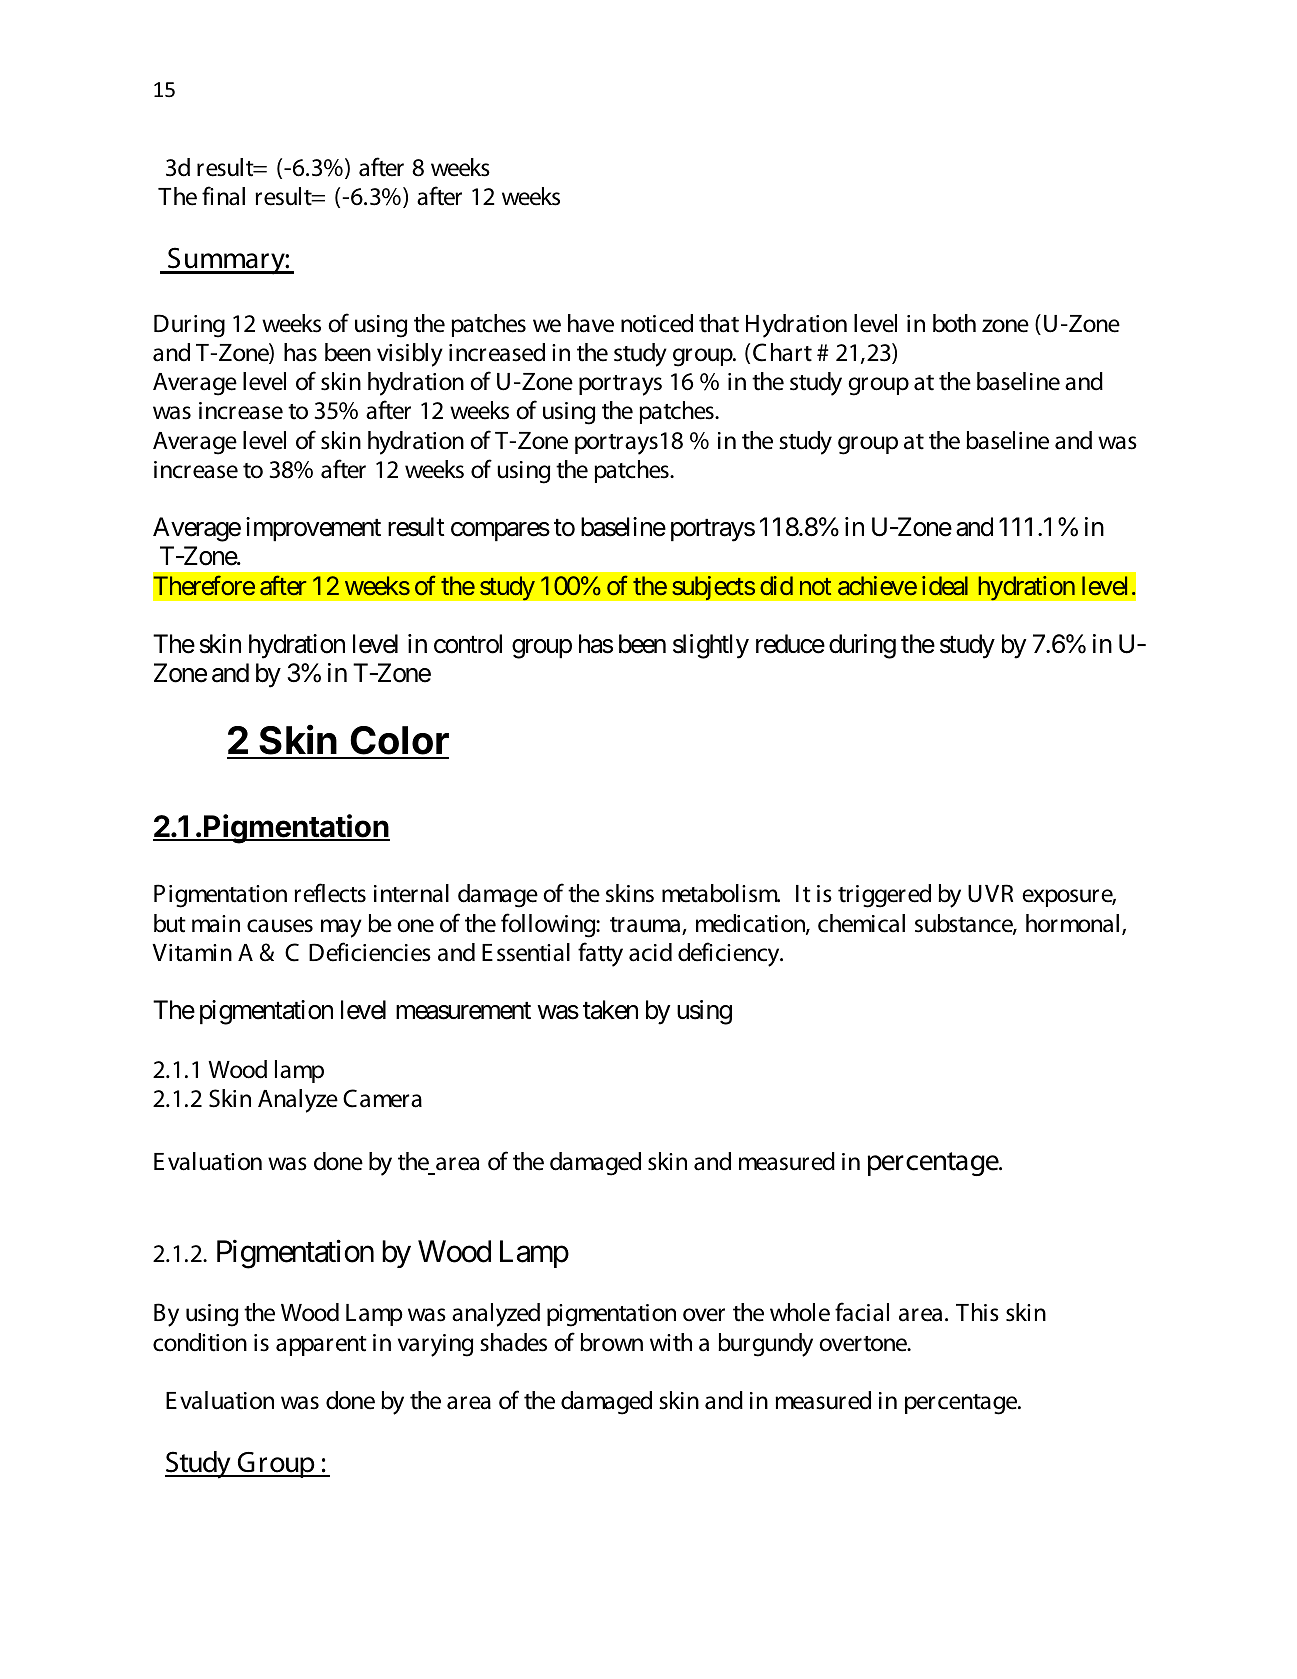 This document has width=1297, height=1679. I want to click on have, so click(591, 323).
